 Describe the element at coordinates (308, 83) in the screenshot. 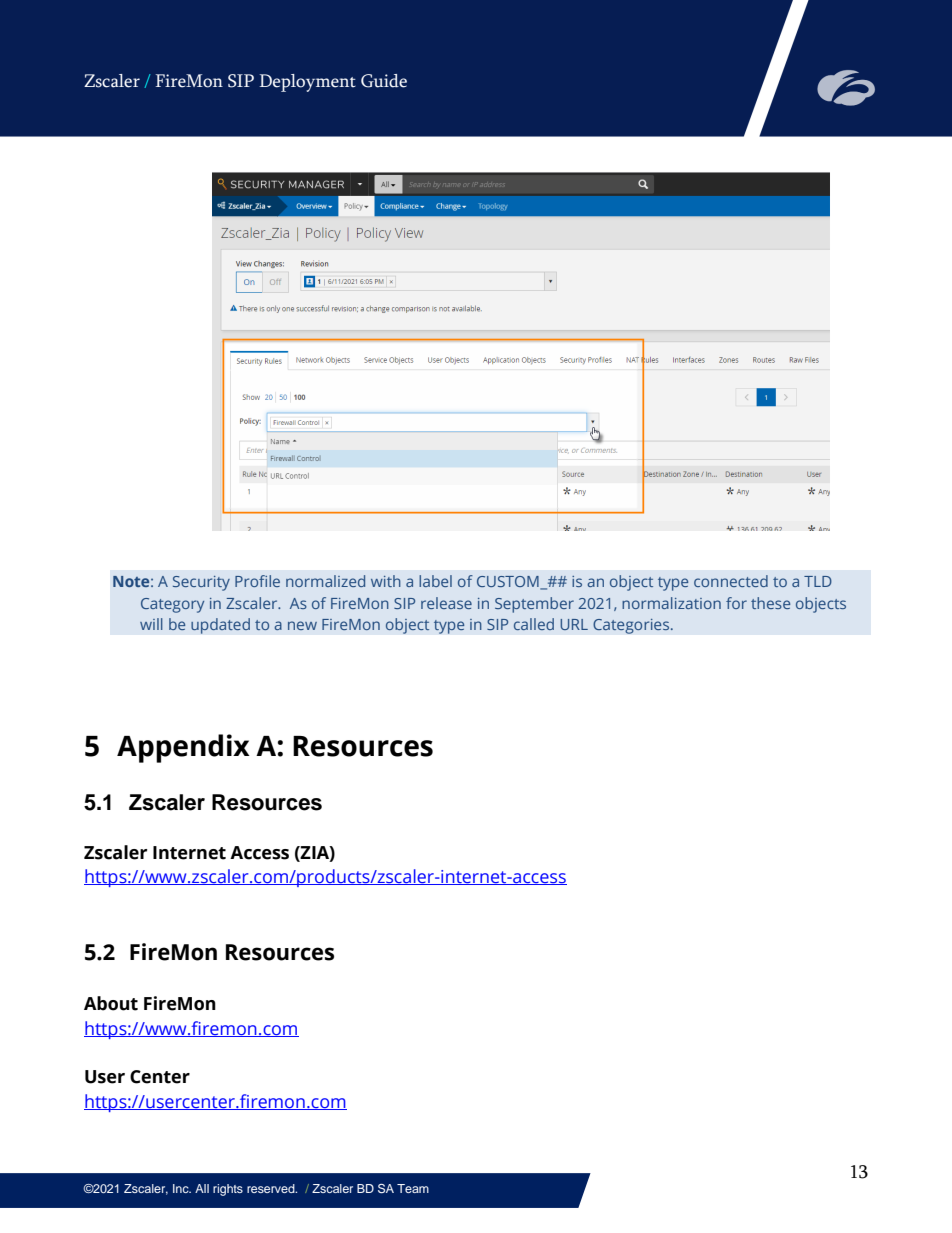

I see `Deployment` at that location.
